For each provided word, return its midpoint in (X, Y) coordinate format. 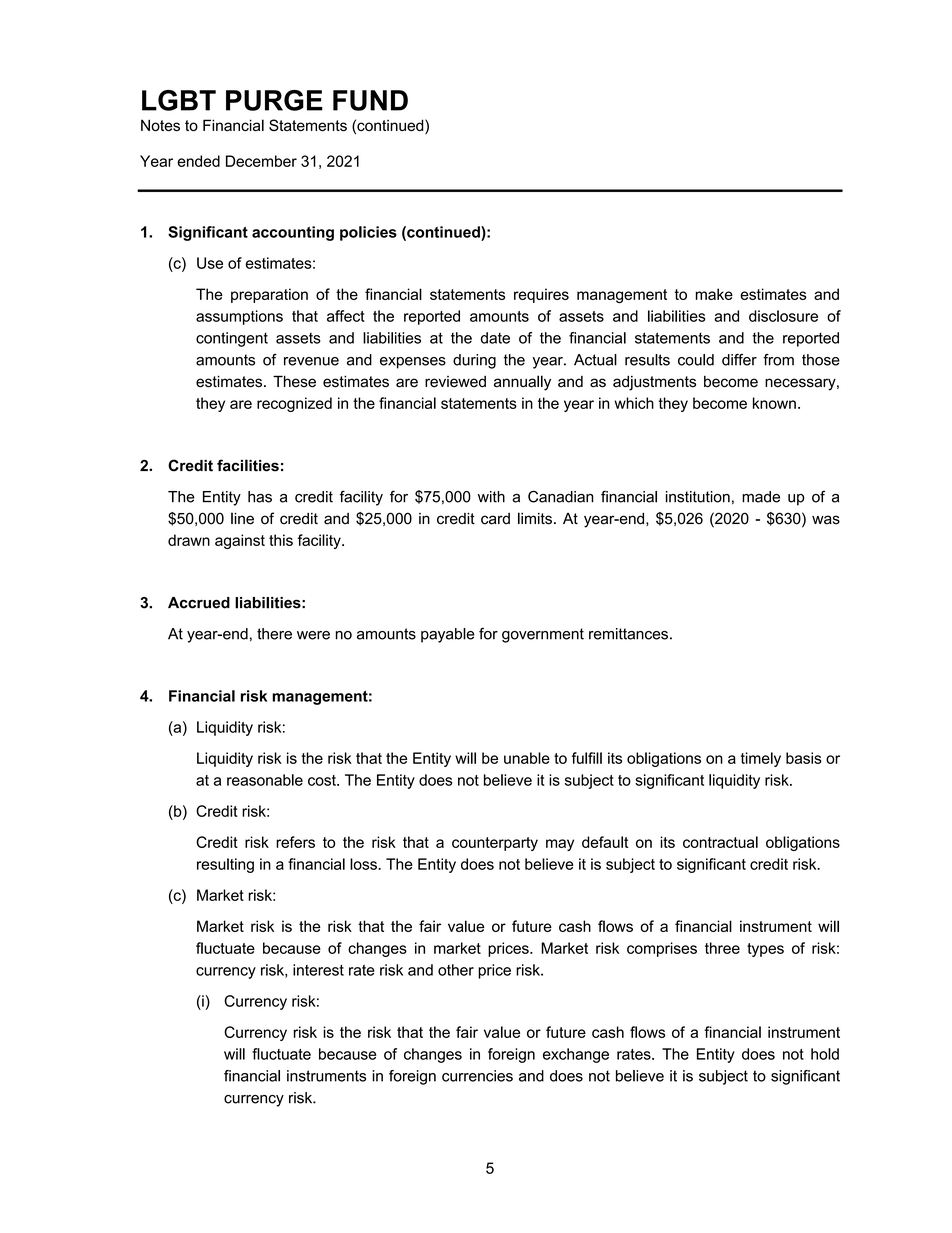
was (826, 520)
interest (318, 970)
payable (448, 635)
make (714, 294)
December (261, 161)
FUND (370, 100)
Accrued (199, 603)
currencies (477, 1076)
